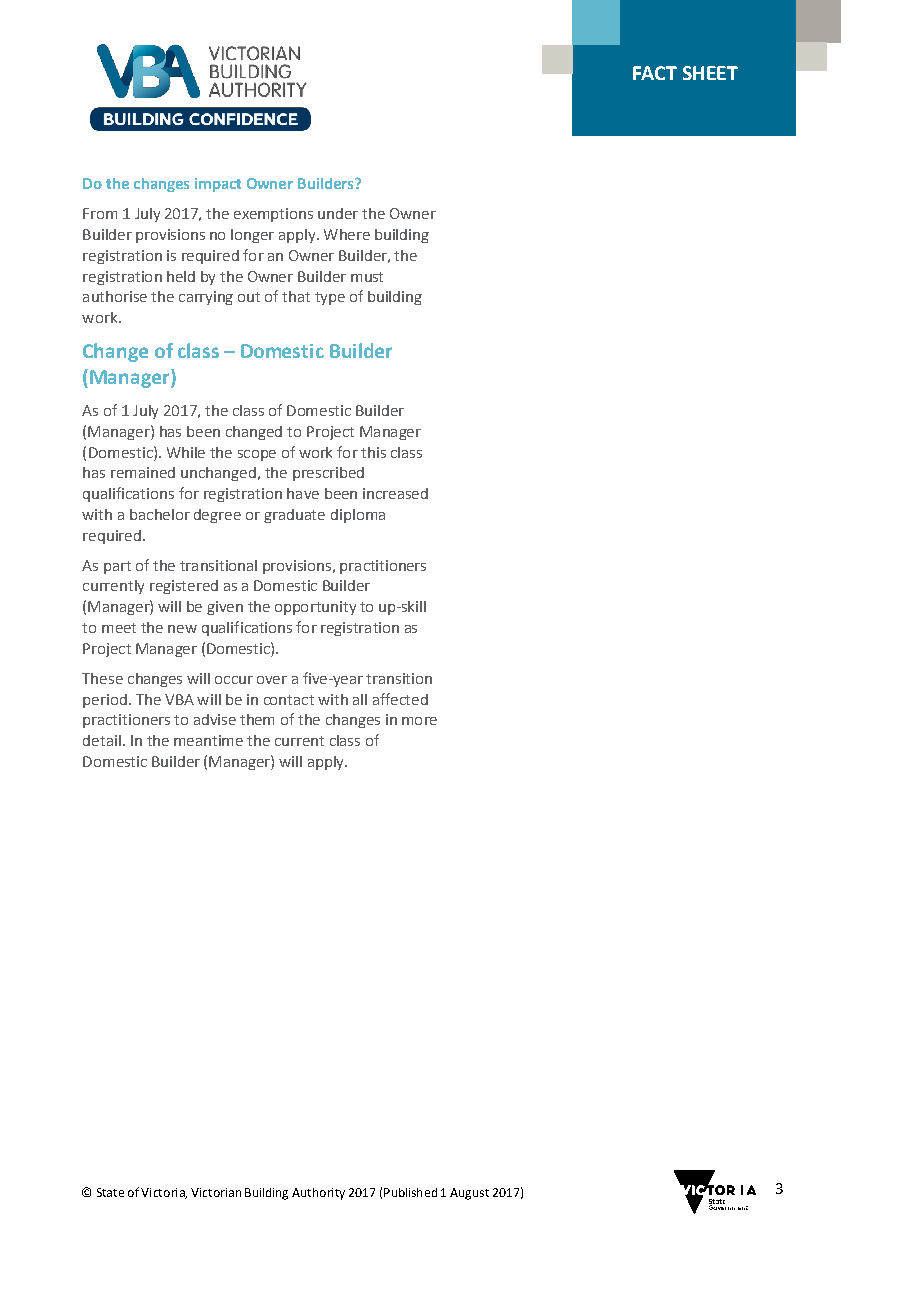  What do you see at coordinates (400, 699) in the screenshot?
I see `affected` at bounding box center [400, 699].
